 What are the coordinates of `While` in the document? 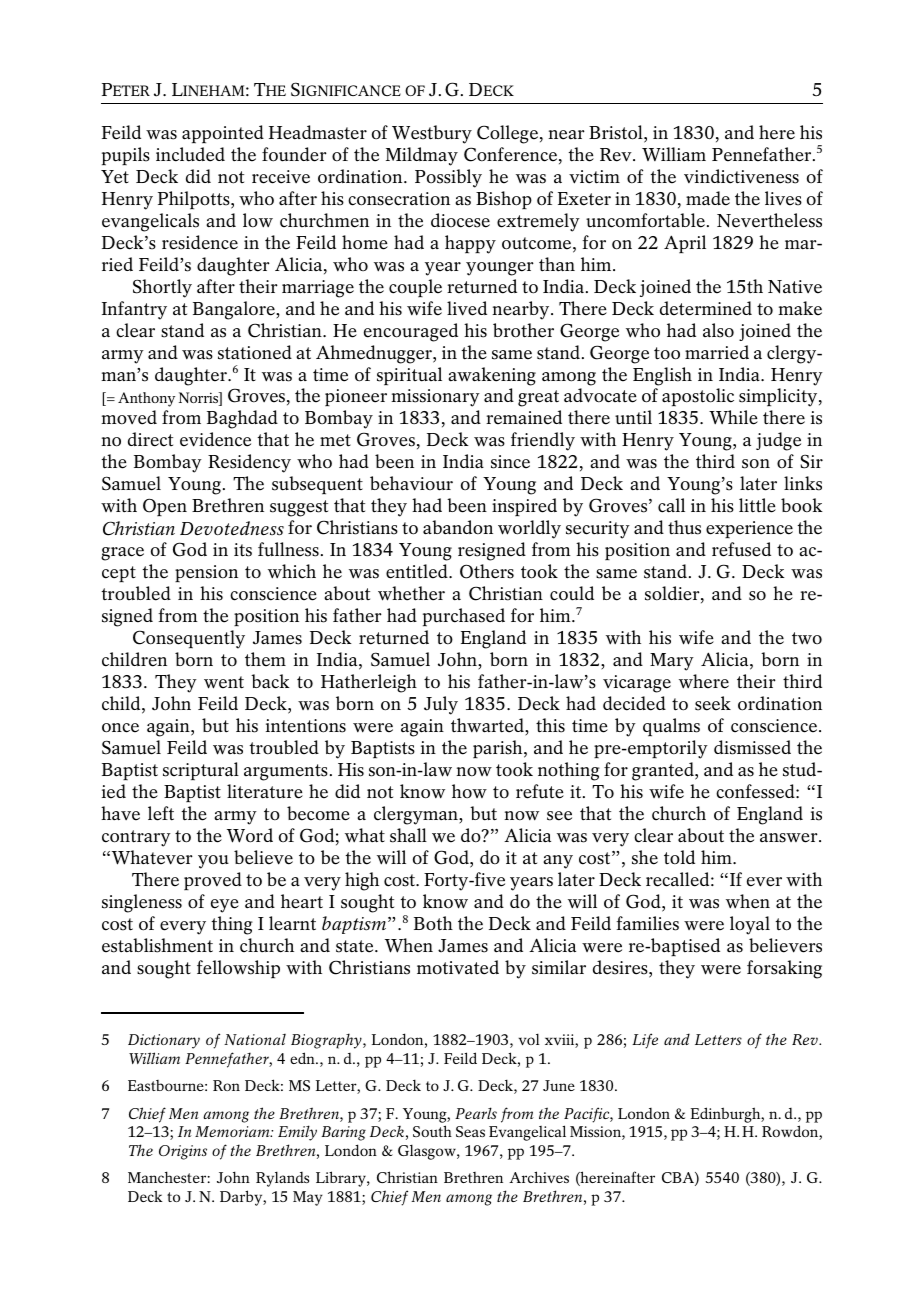 It's located at (733, 417).
